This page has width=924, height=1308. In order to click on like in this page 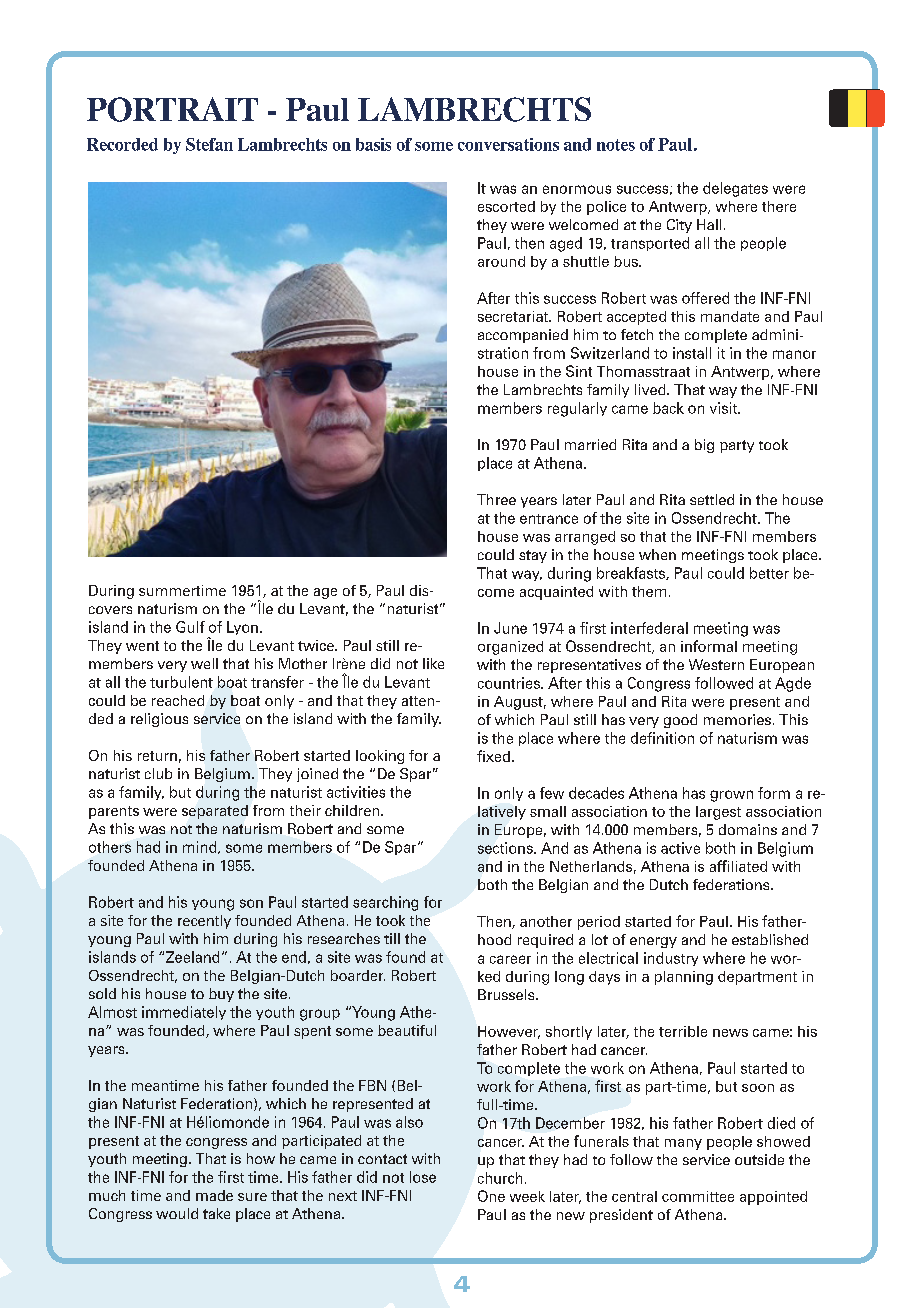, I will do `click(433, 663)`.
